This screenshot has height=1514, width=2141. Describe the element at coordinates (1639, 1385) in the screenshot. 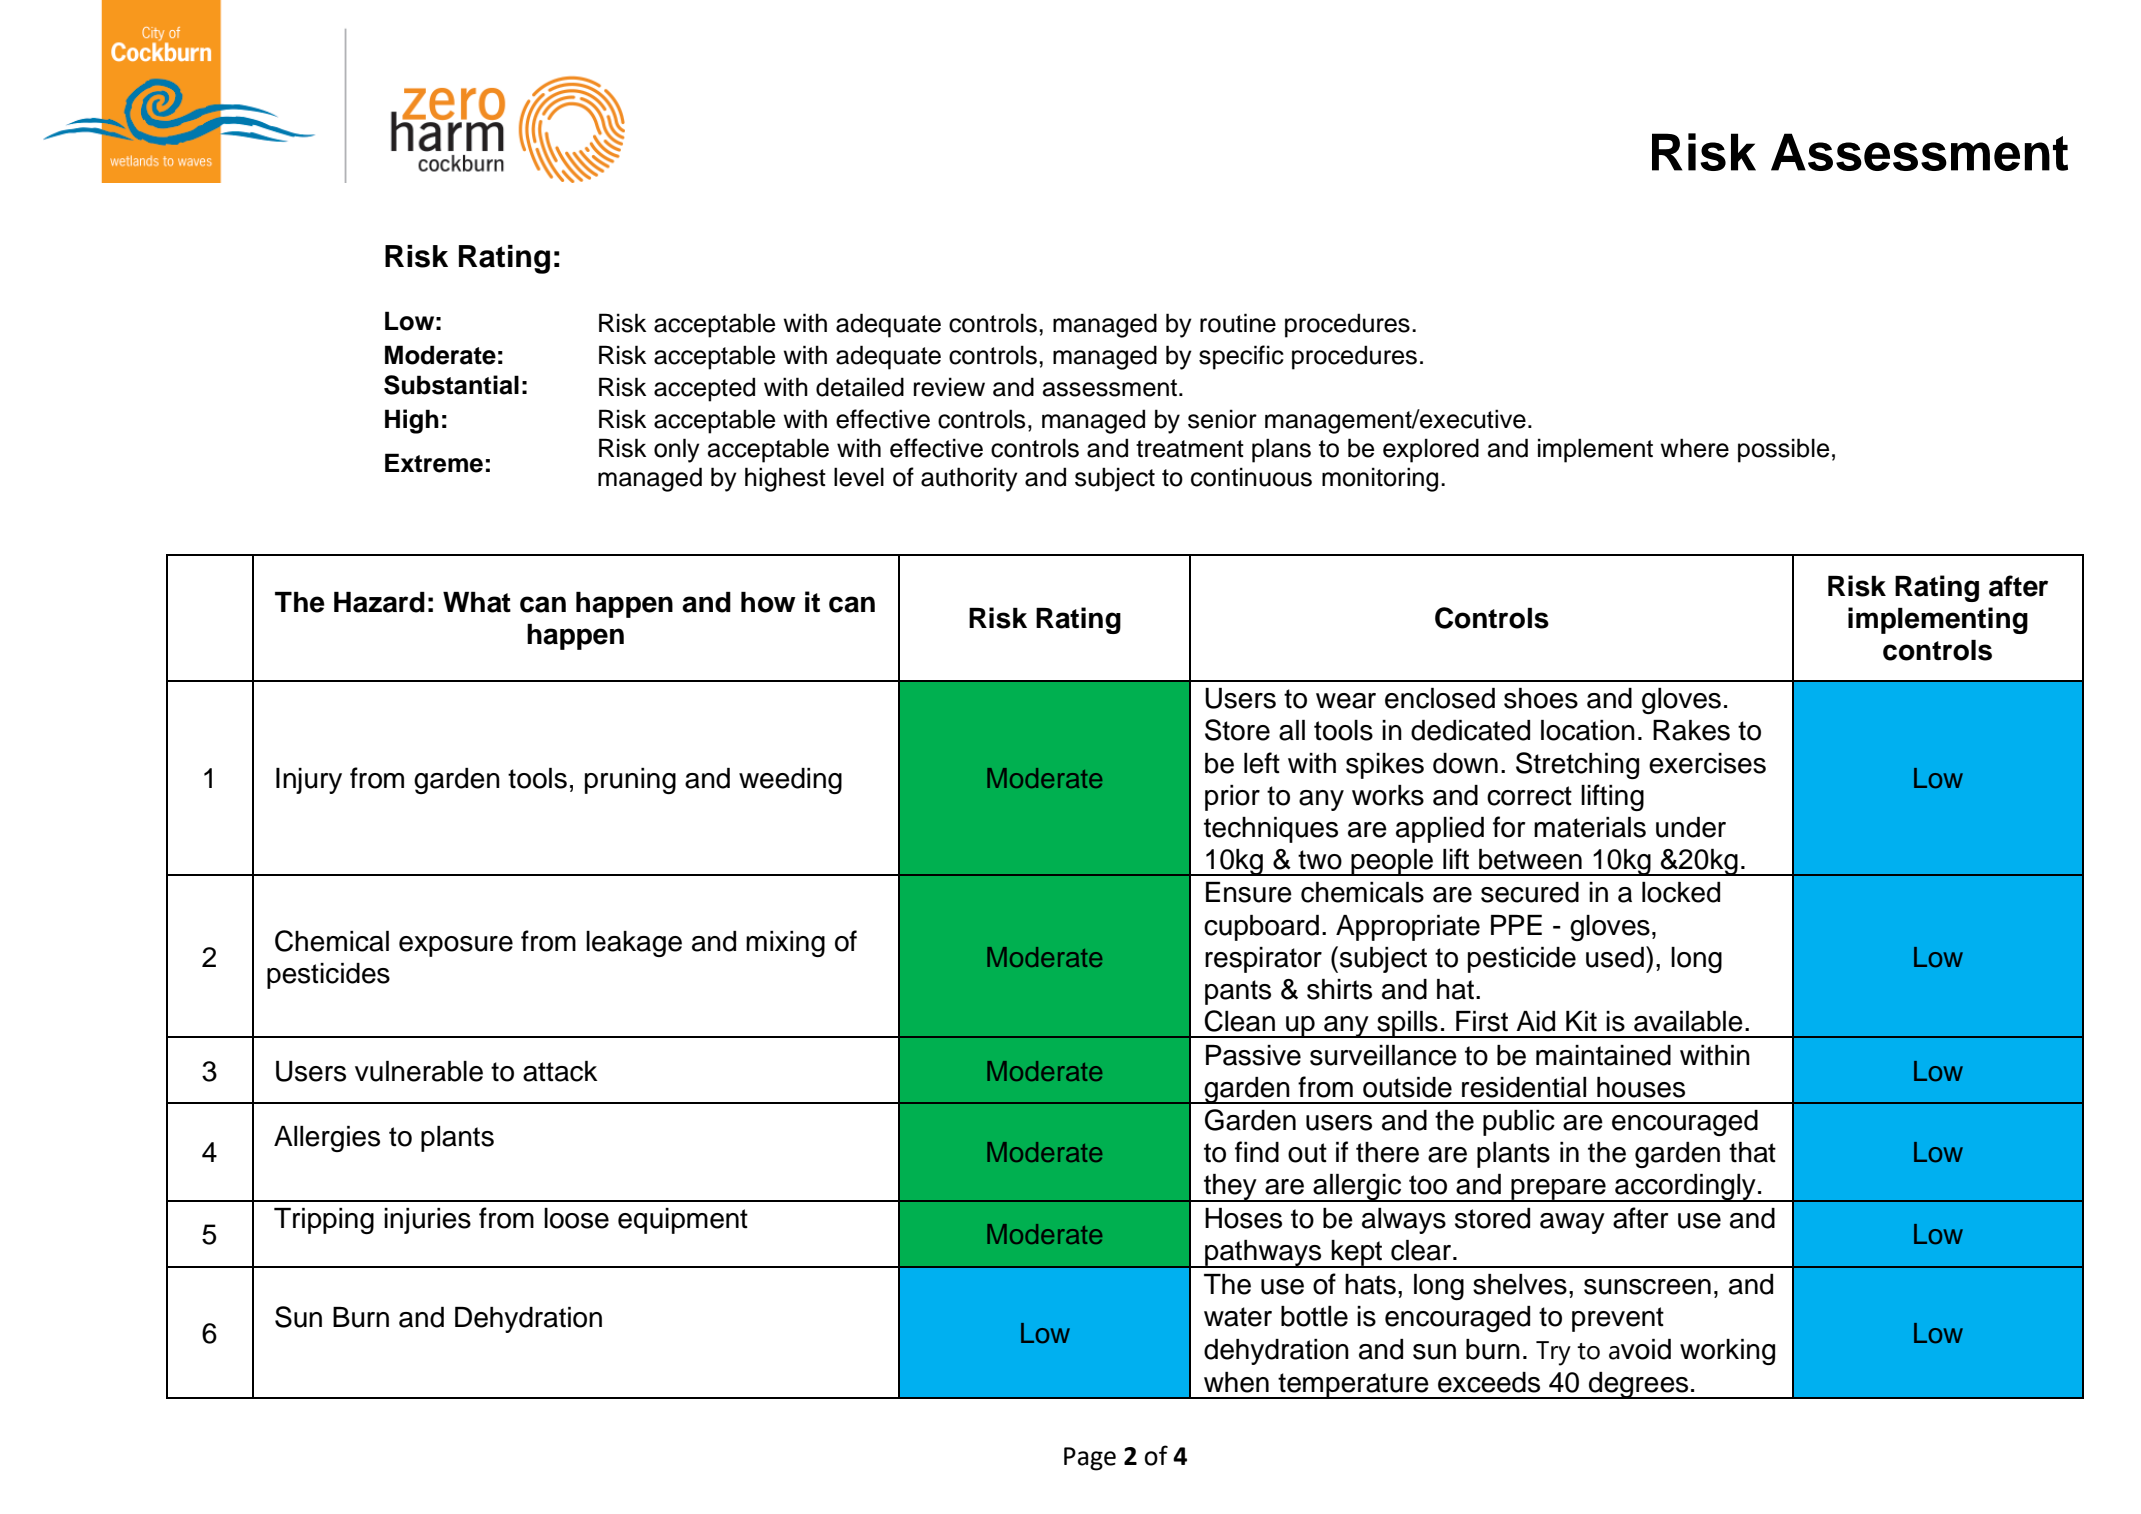

I see `degrees` at that location.
